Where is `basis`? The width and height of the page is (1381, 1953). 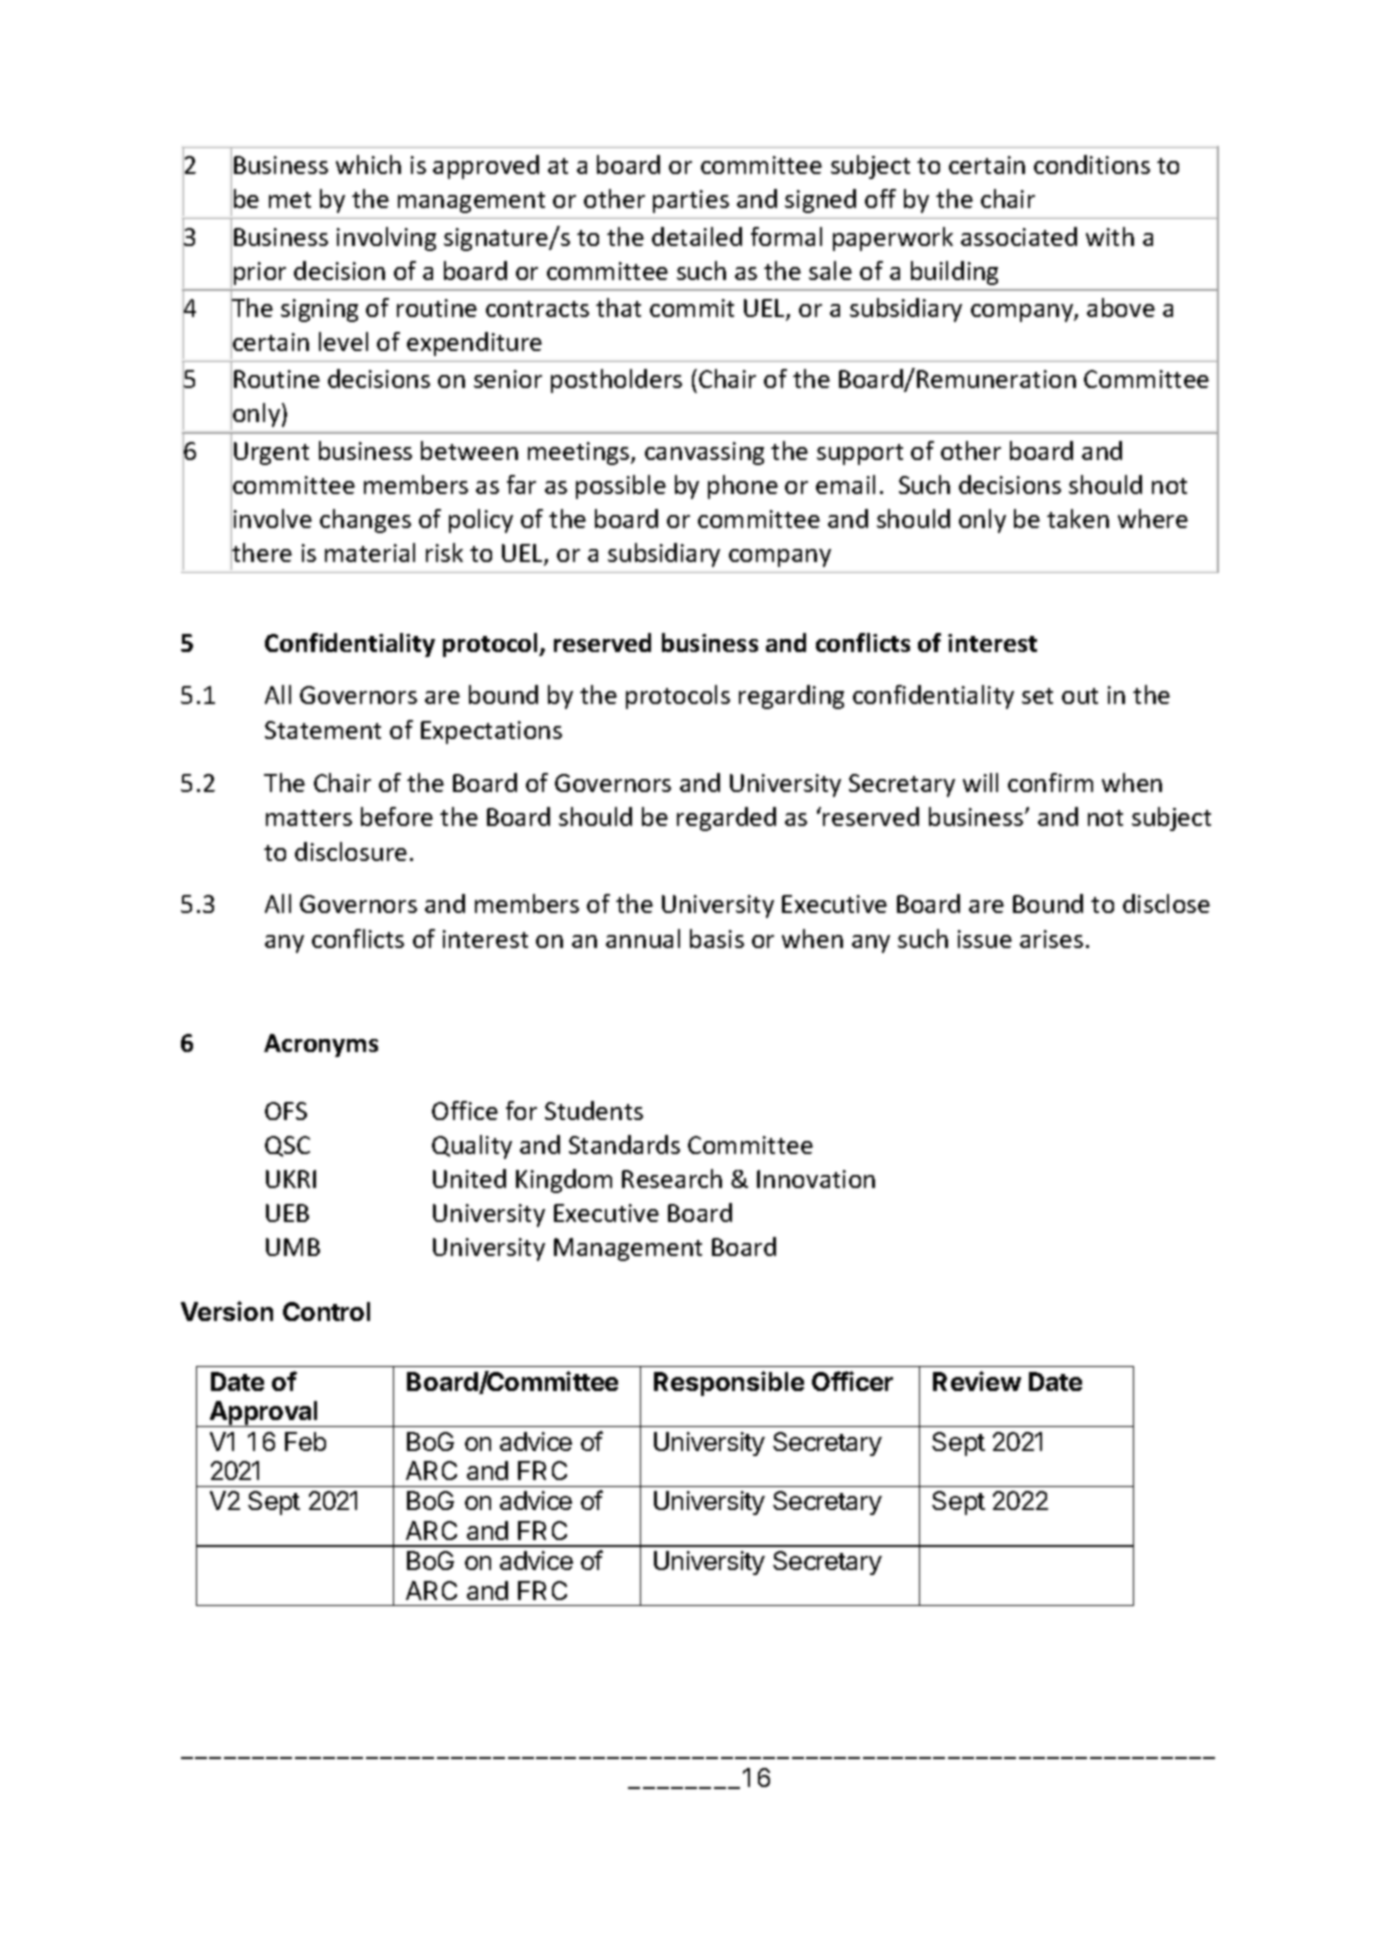
basis is located at coordinates (717, 938).
